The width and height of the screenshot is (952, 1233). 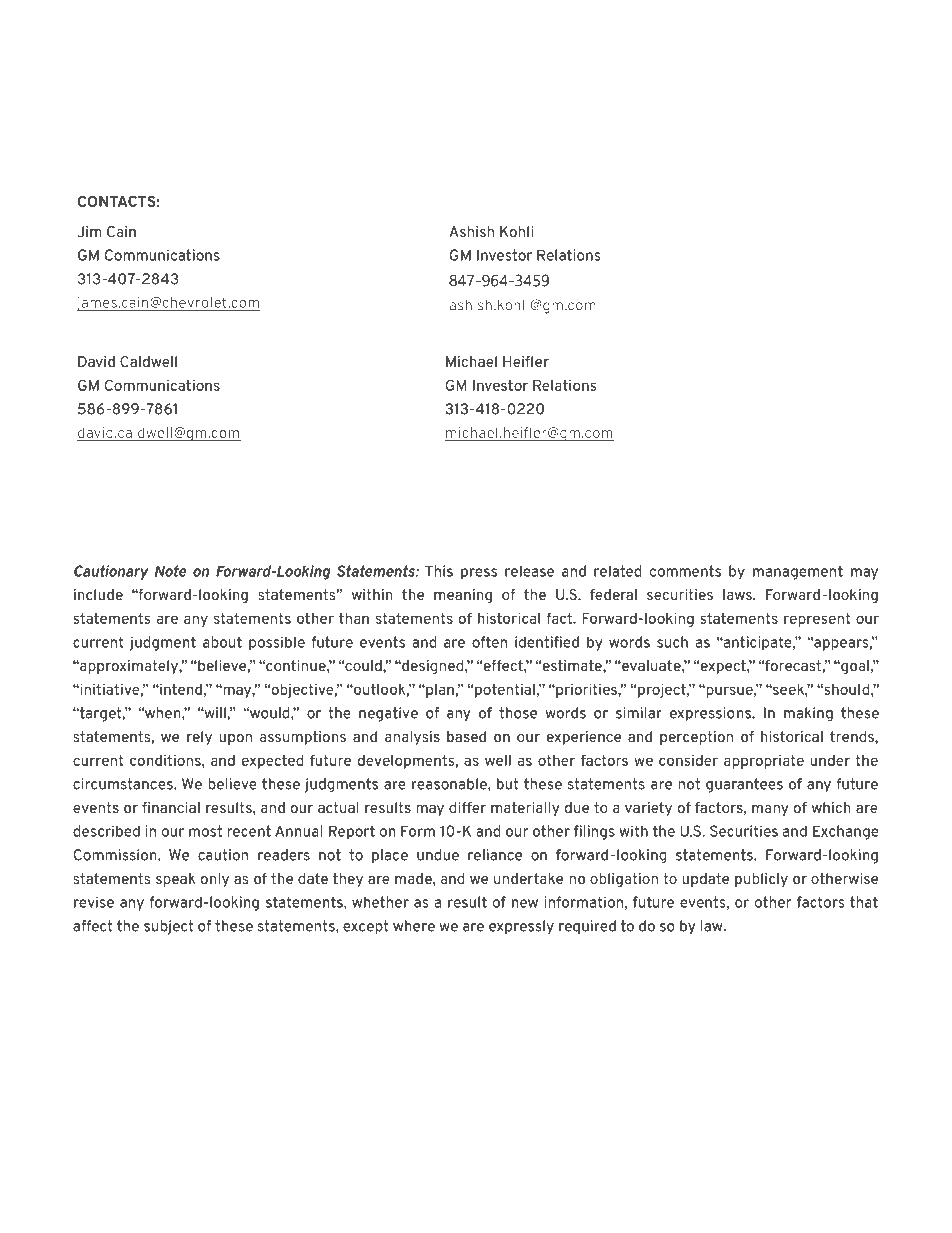 I want to click on publicly, so click(x=761, y=880).
